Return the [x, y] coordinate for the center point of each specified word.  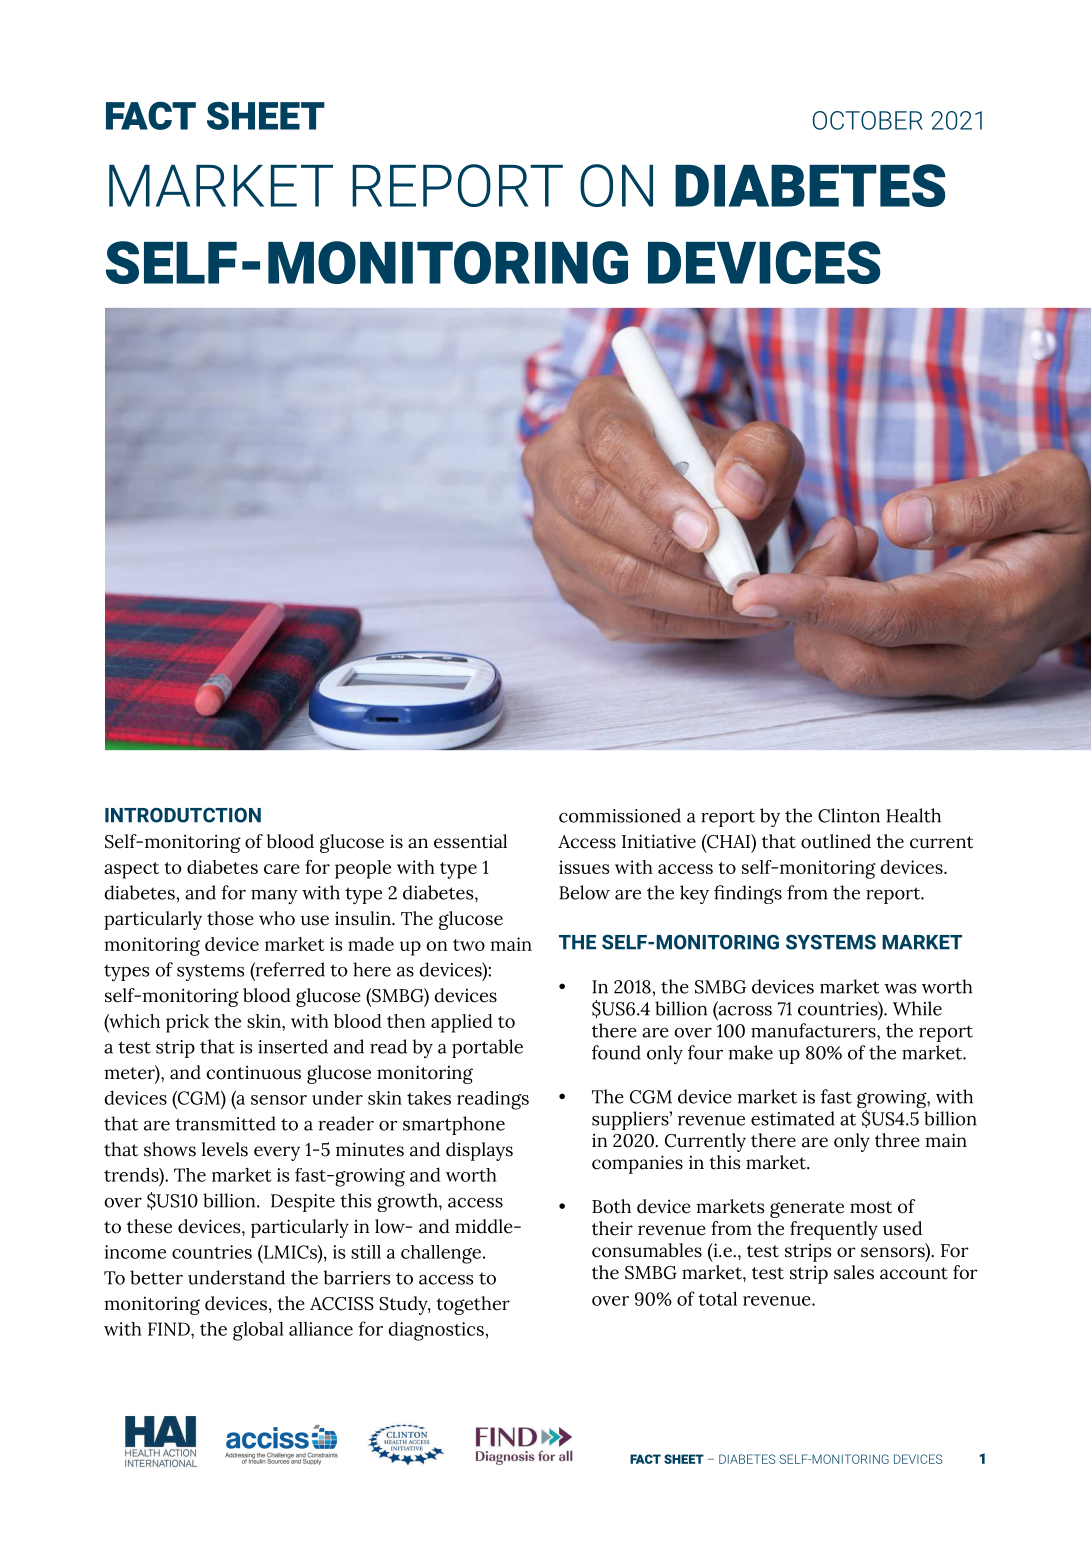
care [282, 869]
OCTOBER [868, 120]
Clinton [849, 815]
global [258, 1331]
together [473, 1305]
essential [470, 841]
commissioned [620, 815]
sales [854, 1272]
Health [913, 815]
